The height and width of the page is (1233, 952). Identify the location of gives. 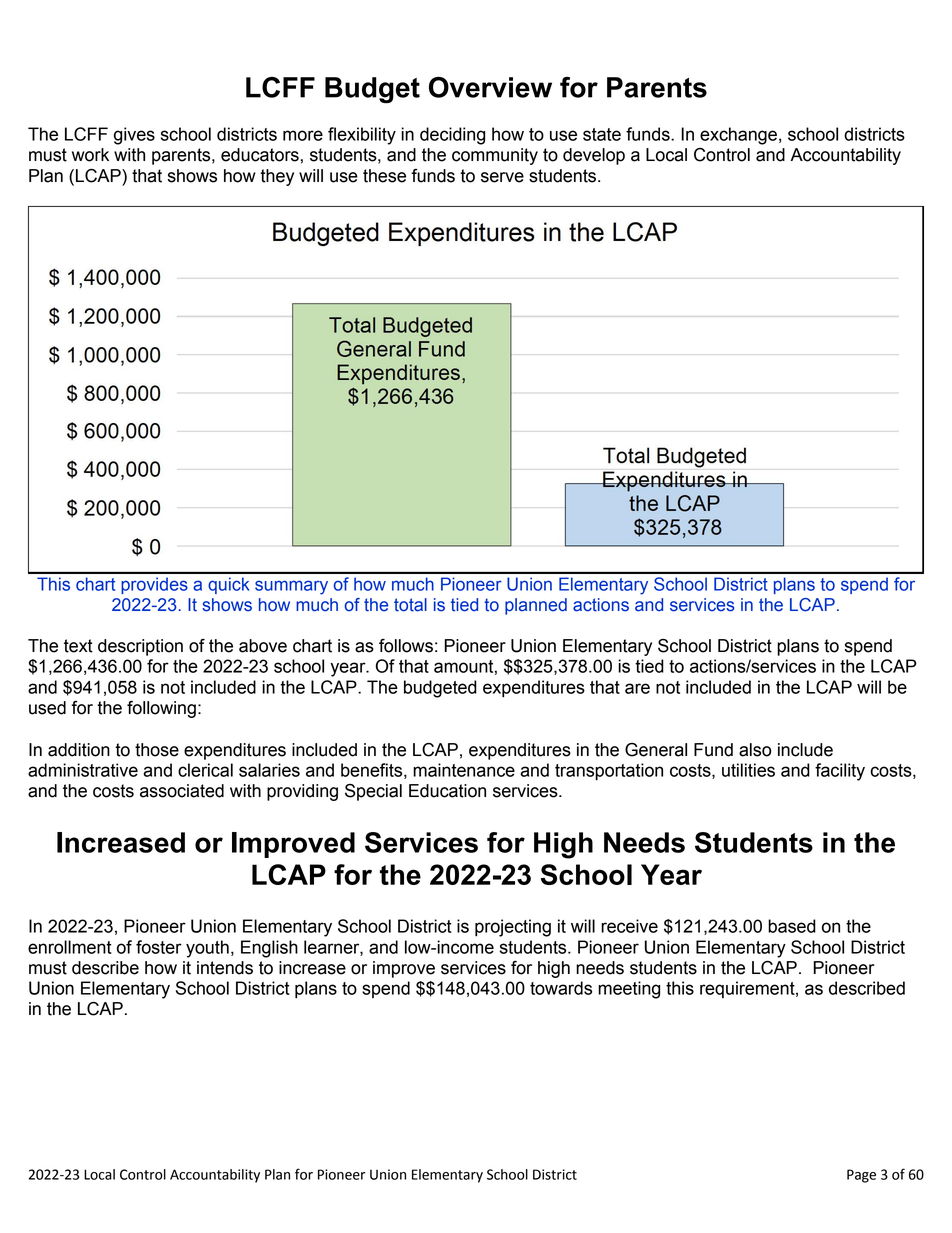
(134, 136).
